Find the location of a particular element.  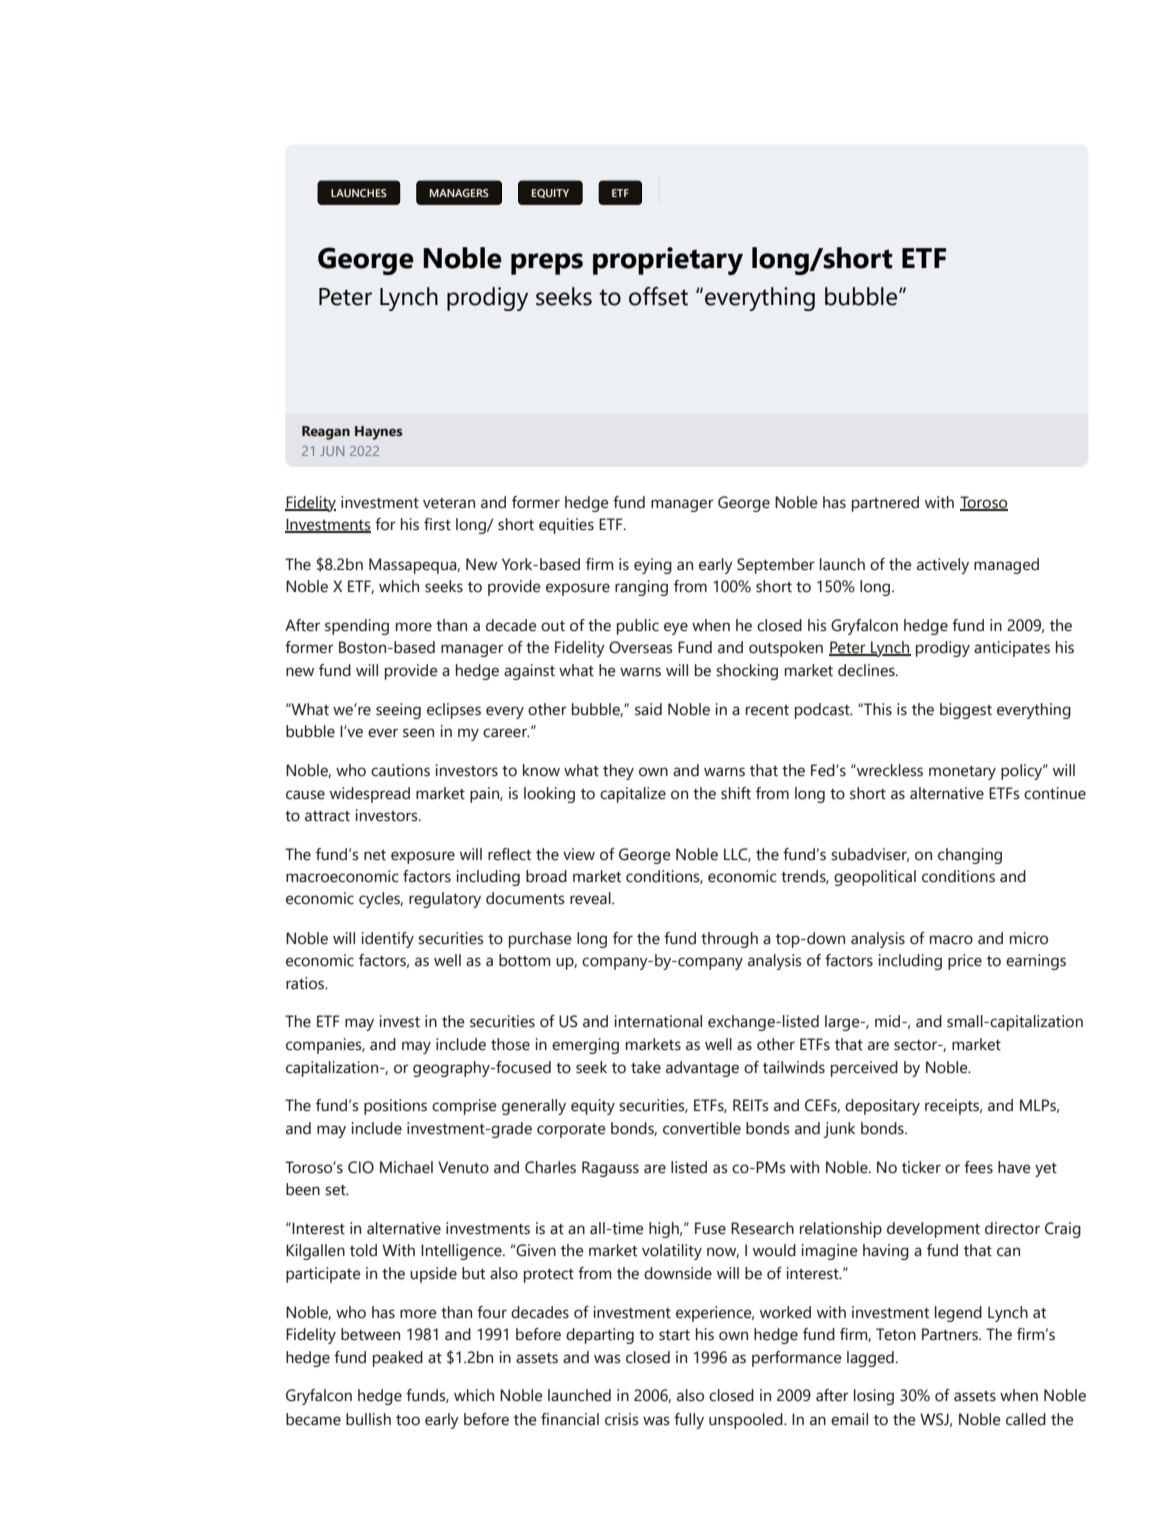

partnered is located at coordinates (885, 504).
